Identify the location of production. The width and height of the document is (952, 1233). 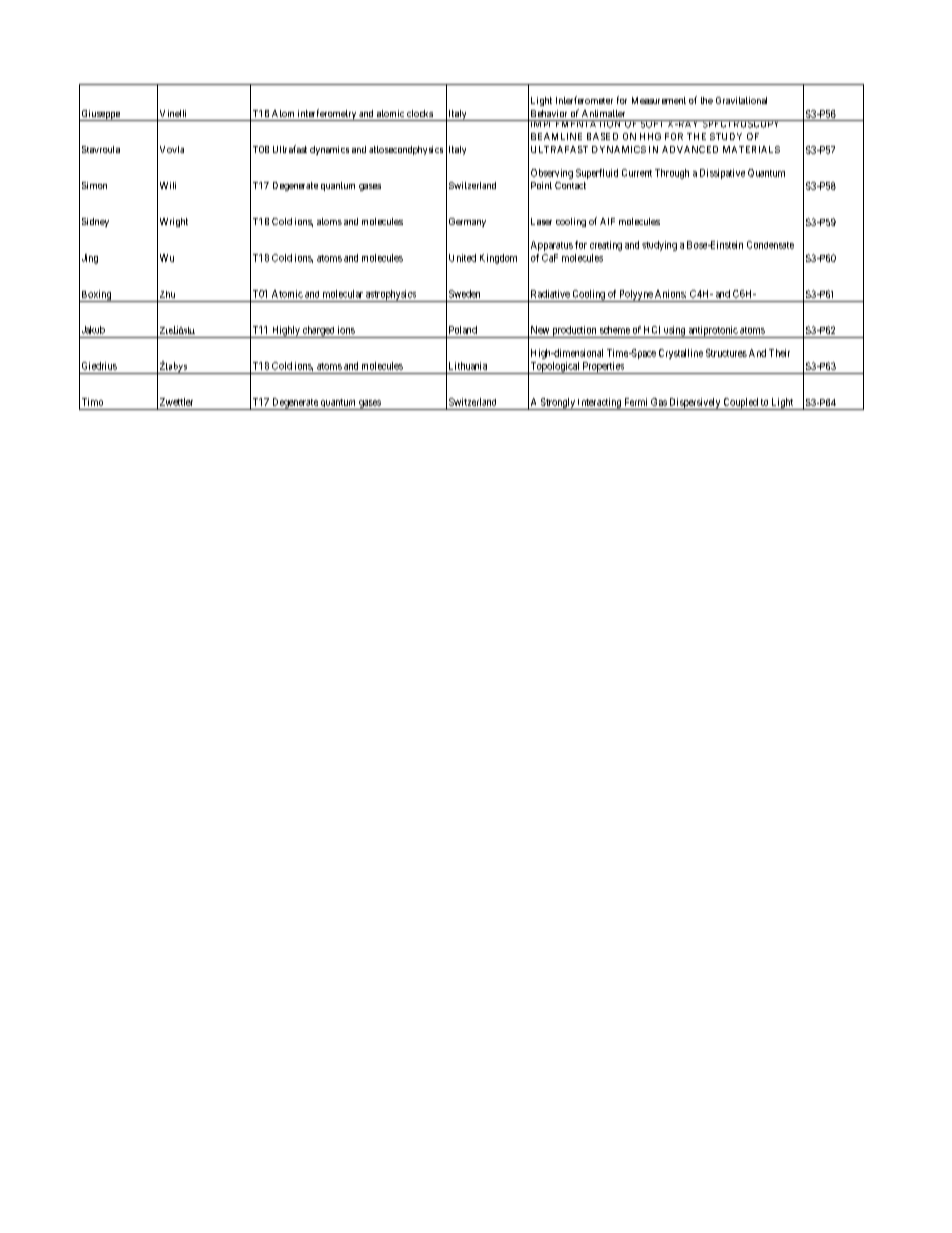
(574, 332).
